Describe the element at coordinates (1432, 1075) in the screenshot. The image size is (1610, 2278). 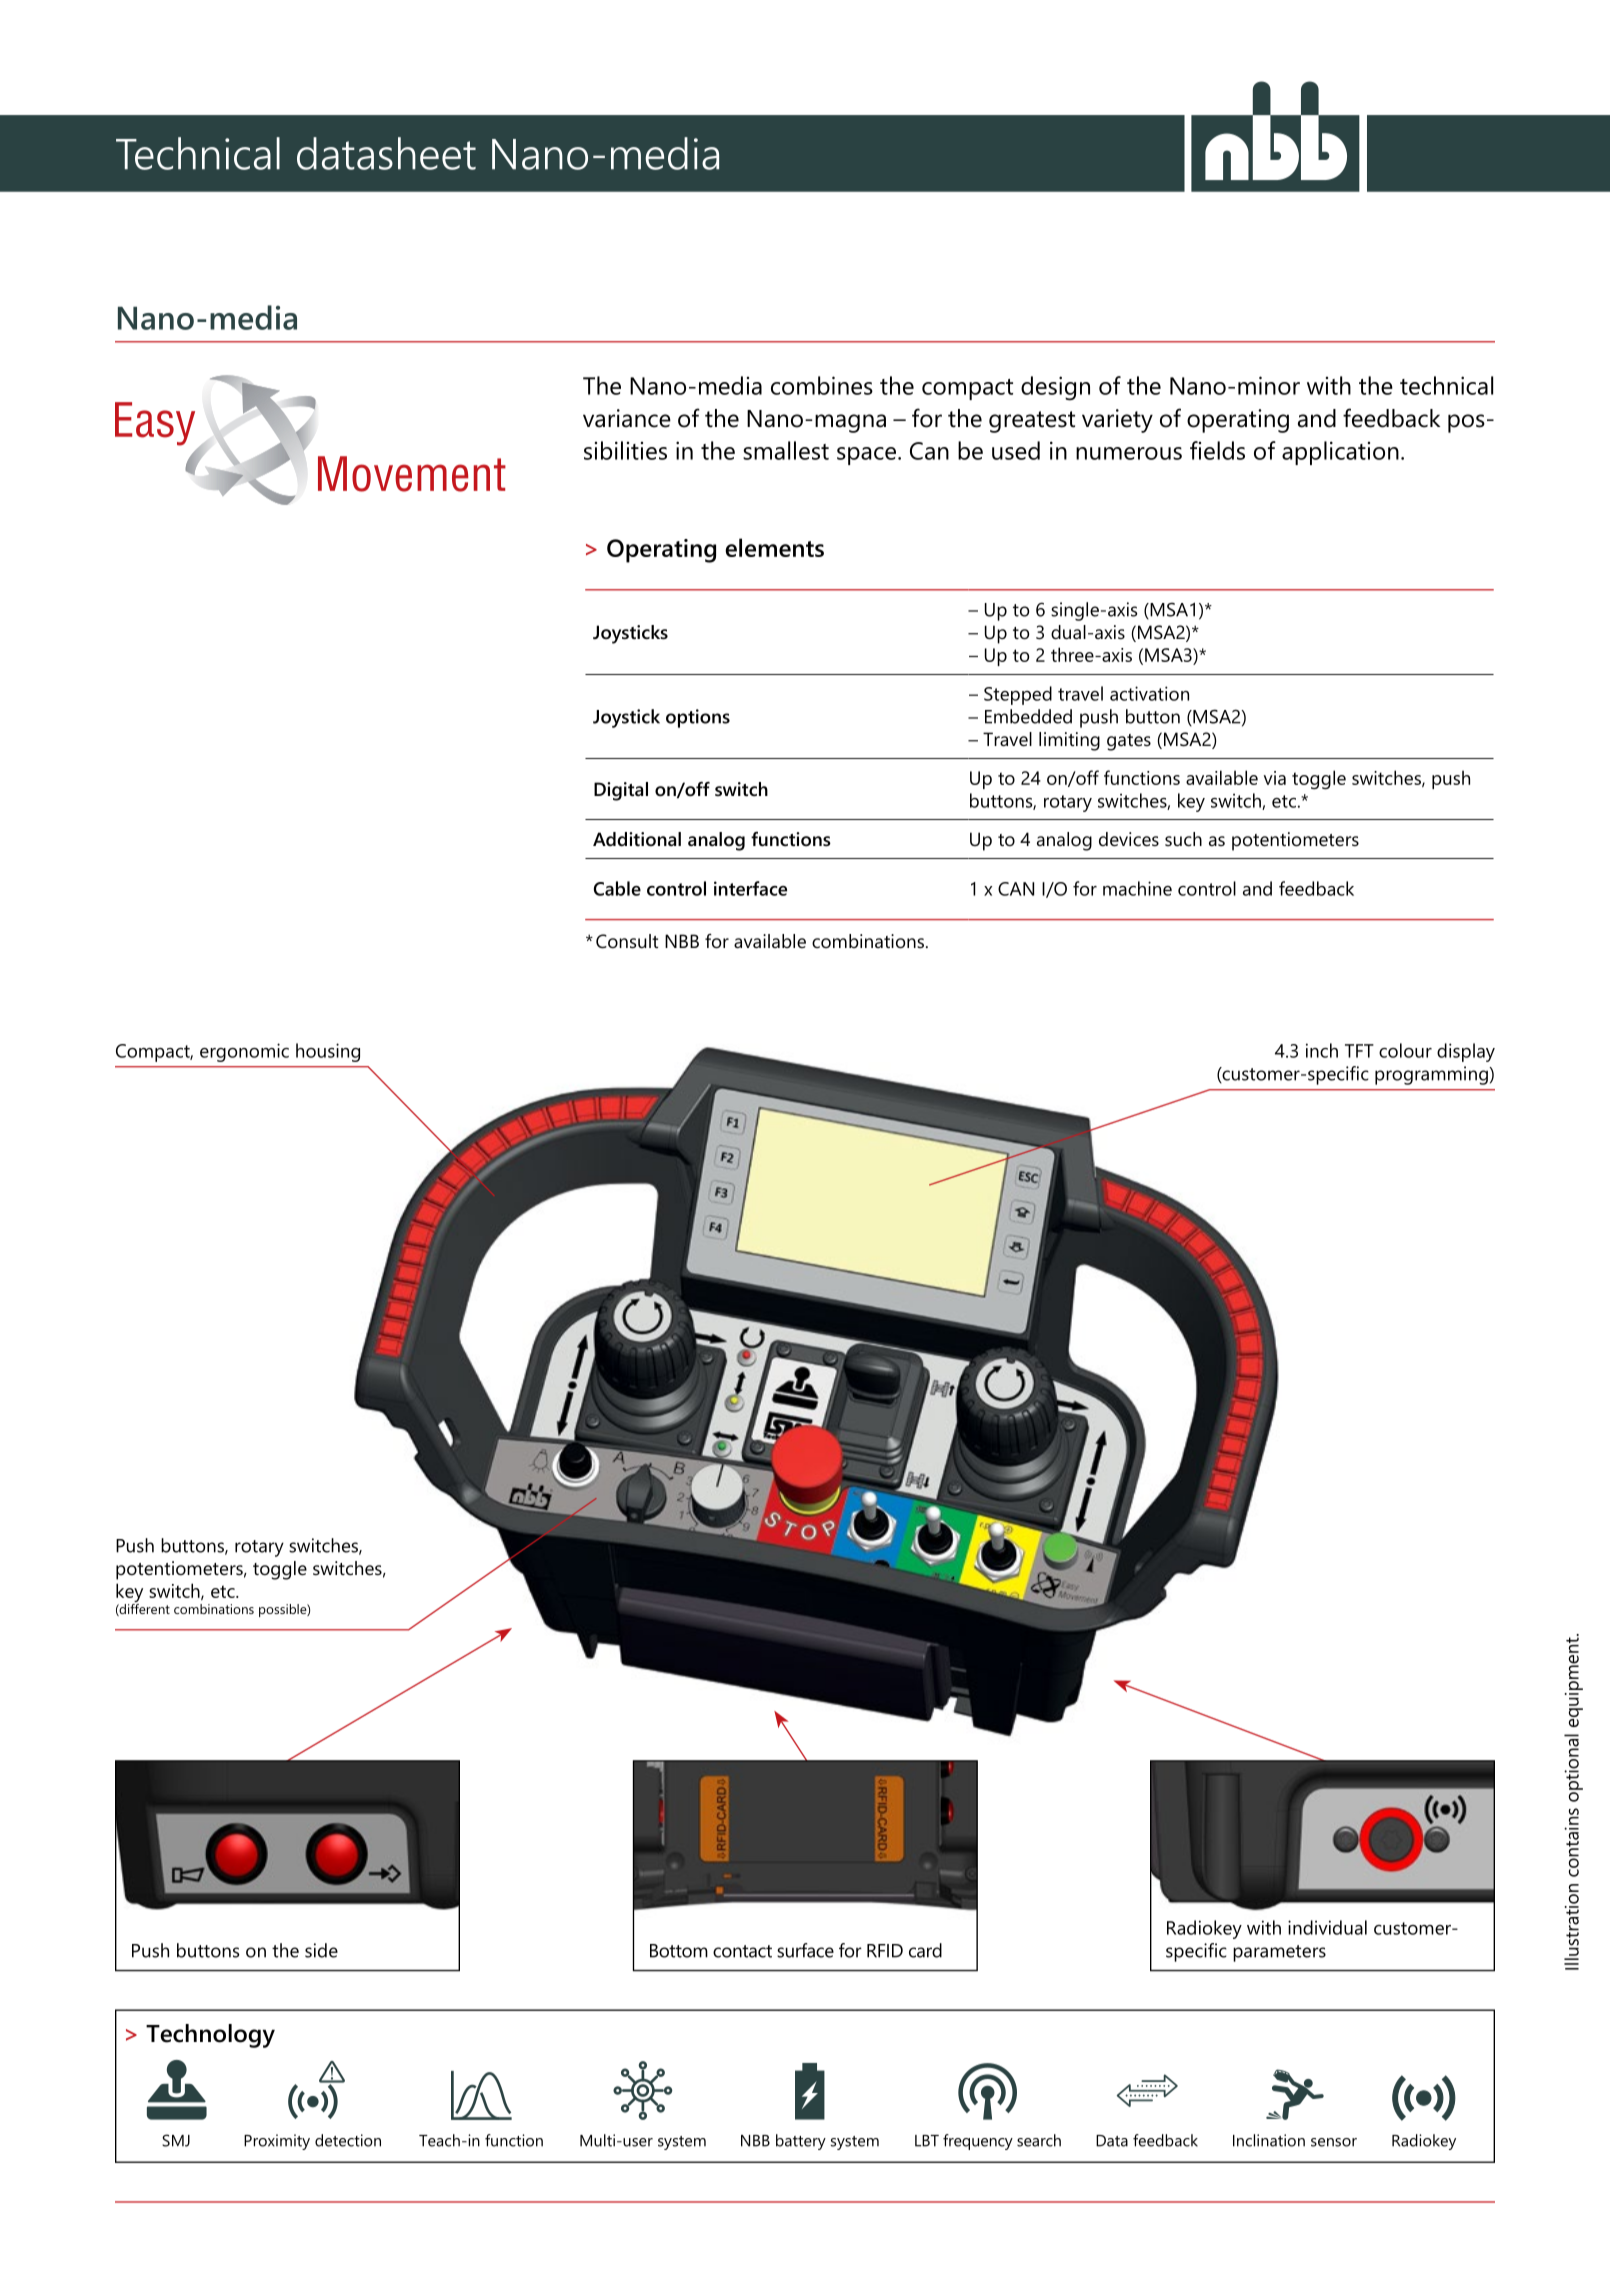
I see `programming` at that location.
